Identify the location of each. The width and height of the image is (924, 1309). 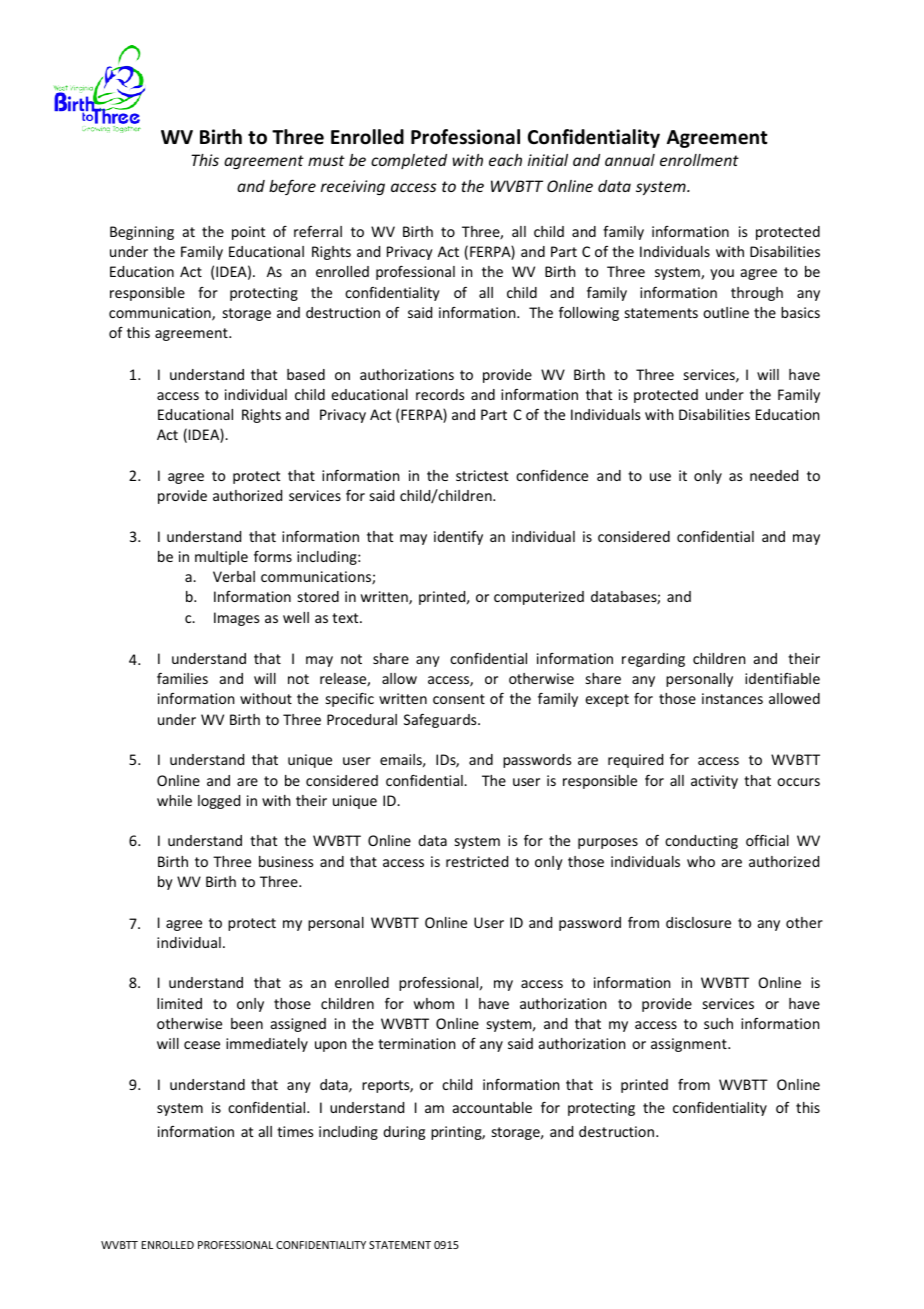
(505, 160).
